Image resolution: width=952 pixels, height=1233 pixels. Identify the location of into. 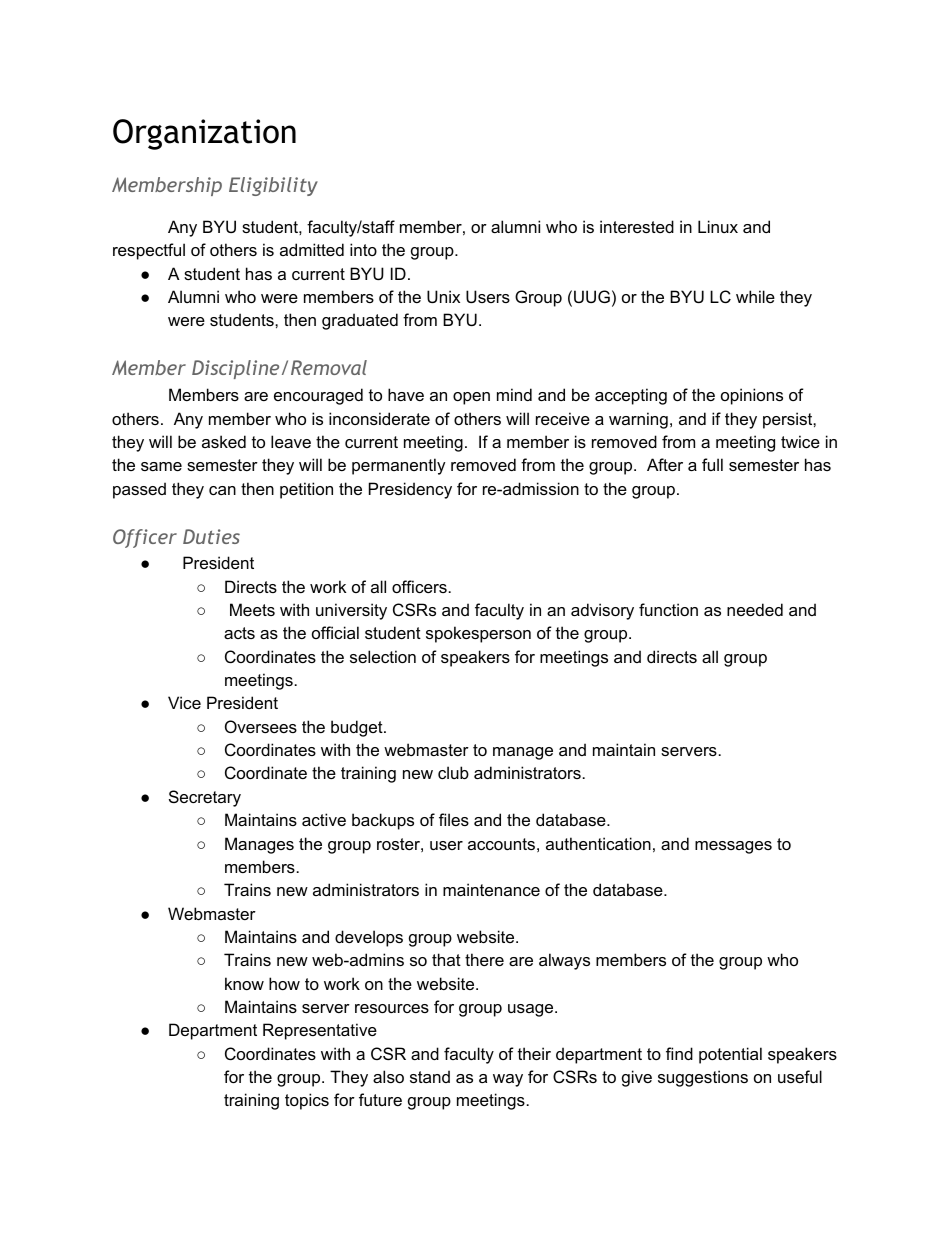
(363, 249).
